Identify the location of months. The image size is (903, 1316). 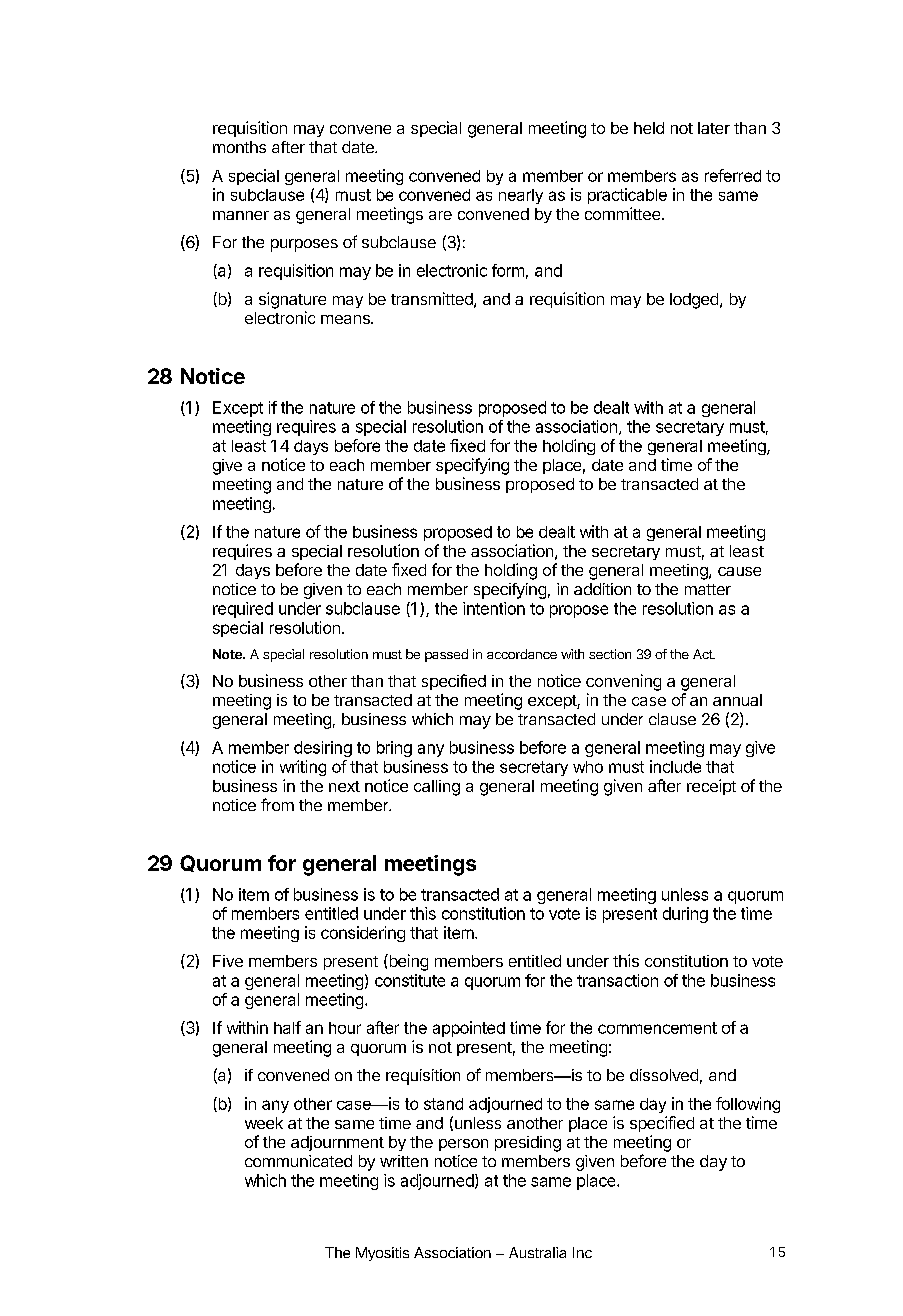
(239, 147).
